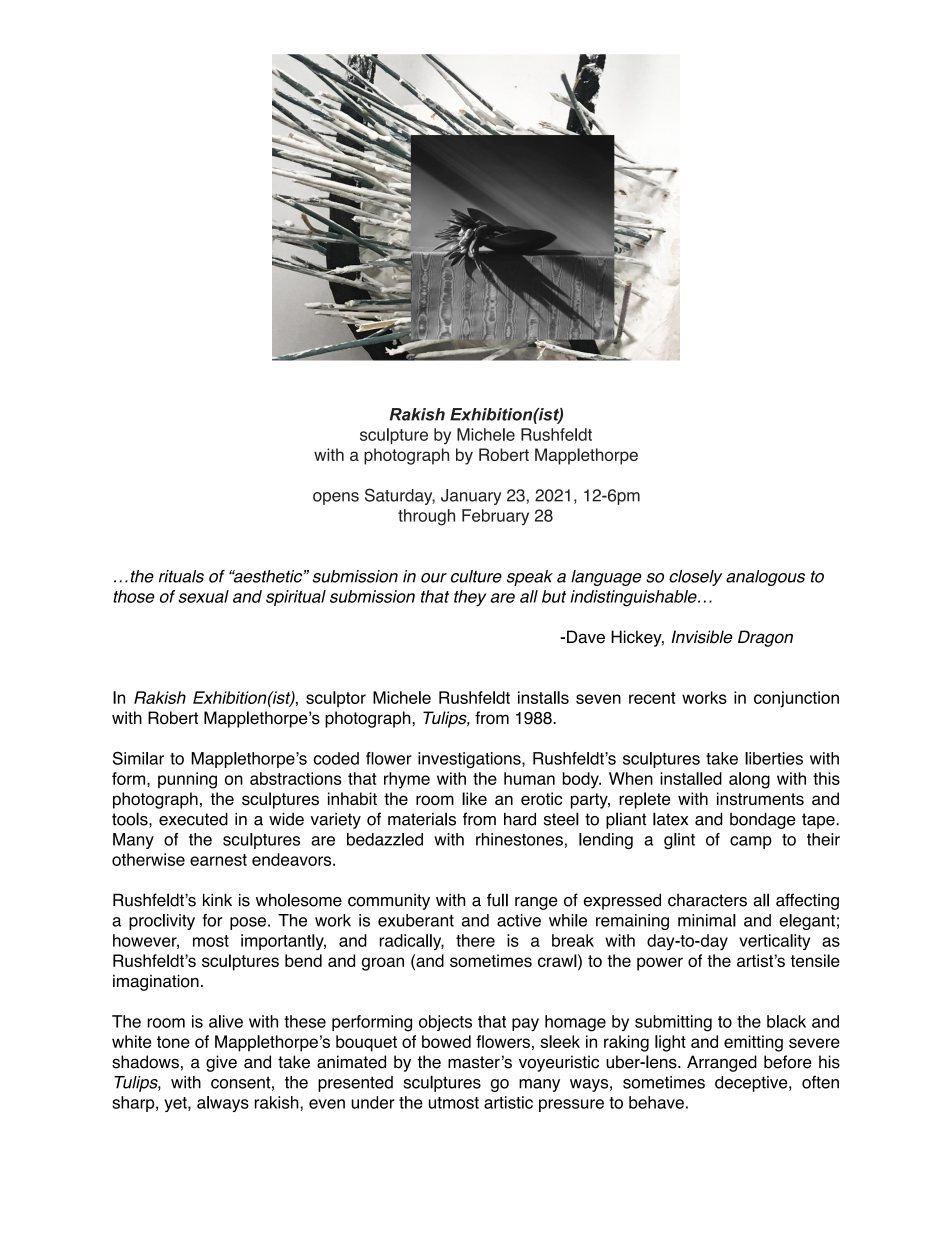 This document has width=952, height=1233. I want to click on give, so click(221, 1063).
